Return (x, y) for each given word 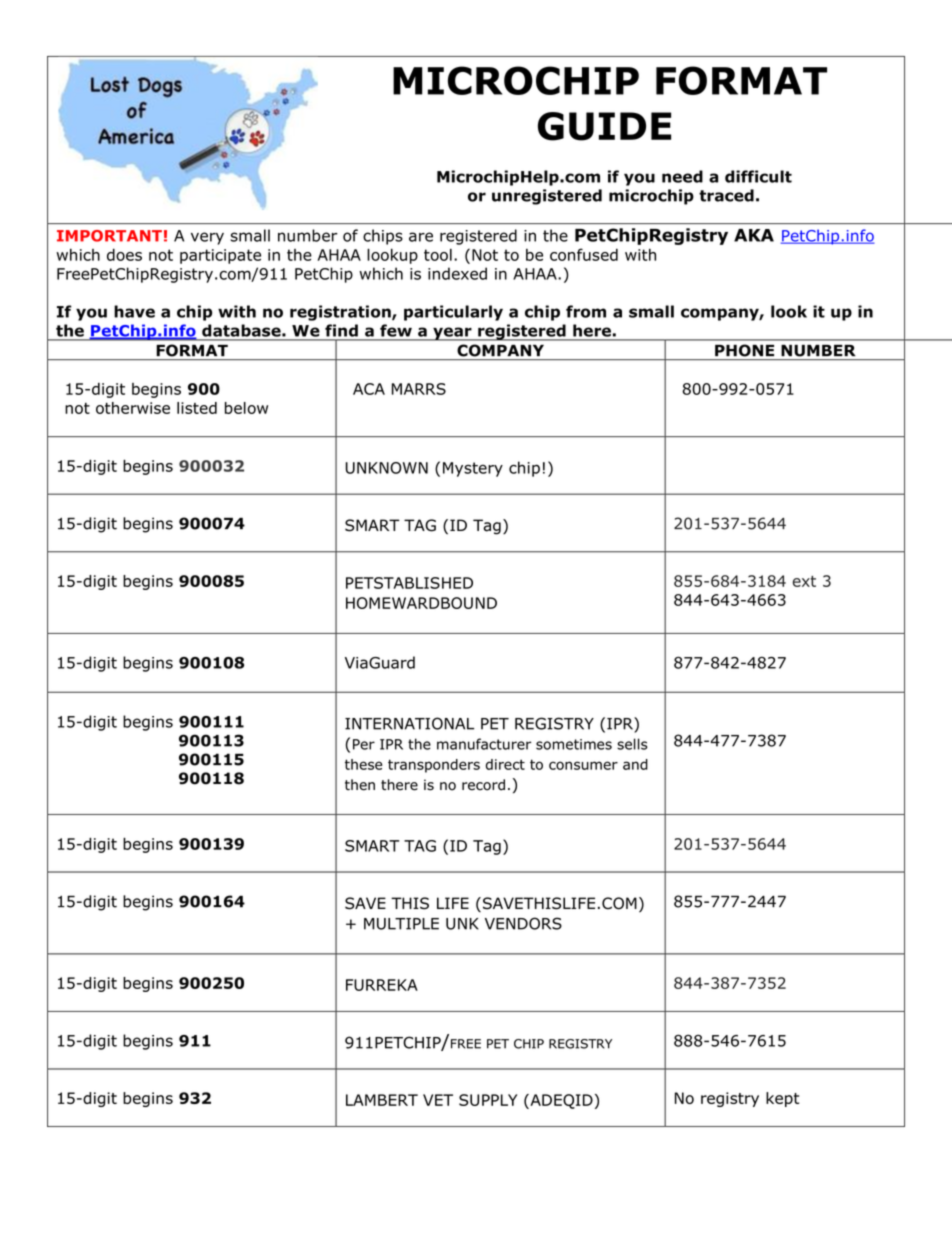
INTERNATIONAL (409, 723)
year (452, 334)
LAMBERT (382, 1100)
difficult (758, 176)
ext (804, 581)
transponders (434, 766)
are (421, 237)
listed (197, 408)
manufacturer (484, 744)
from (586, 311)
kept (782, 1099)
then (360, 785)
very (207, 238)
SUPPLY (488, 1100)
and (635, 764)
